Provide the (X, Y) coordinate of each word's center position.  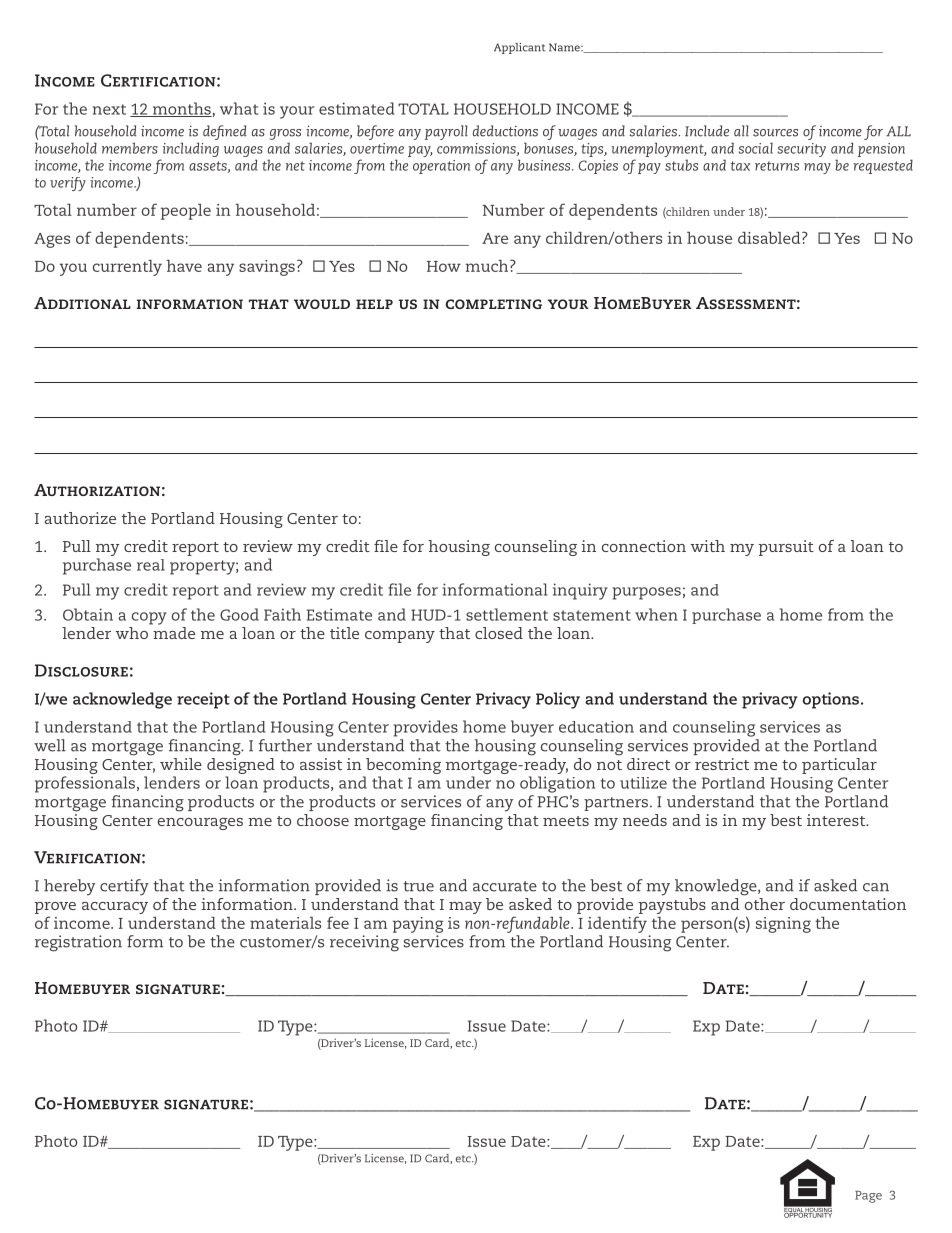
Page (868, 1197)
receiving (364, 943)
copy (149, 618)
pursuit (786, 548)
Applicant (519, 48)
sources (775, 133)
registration (78, 943)
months (181, 109)
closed (499, 633)
